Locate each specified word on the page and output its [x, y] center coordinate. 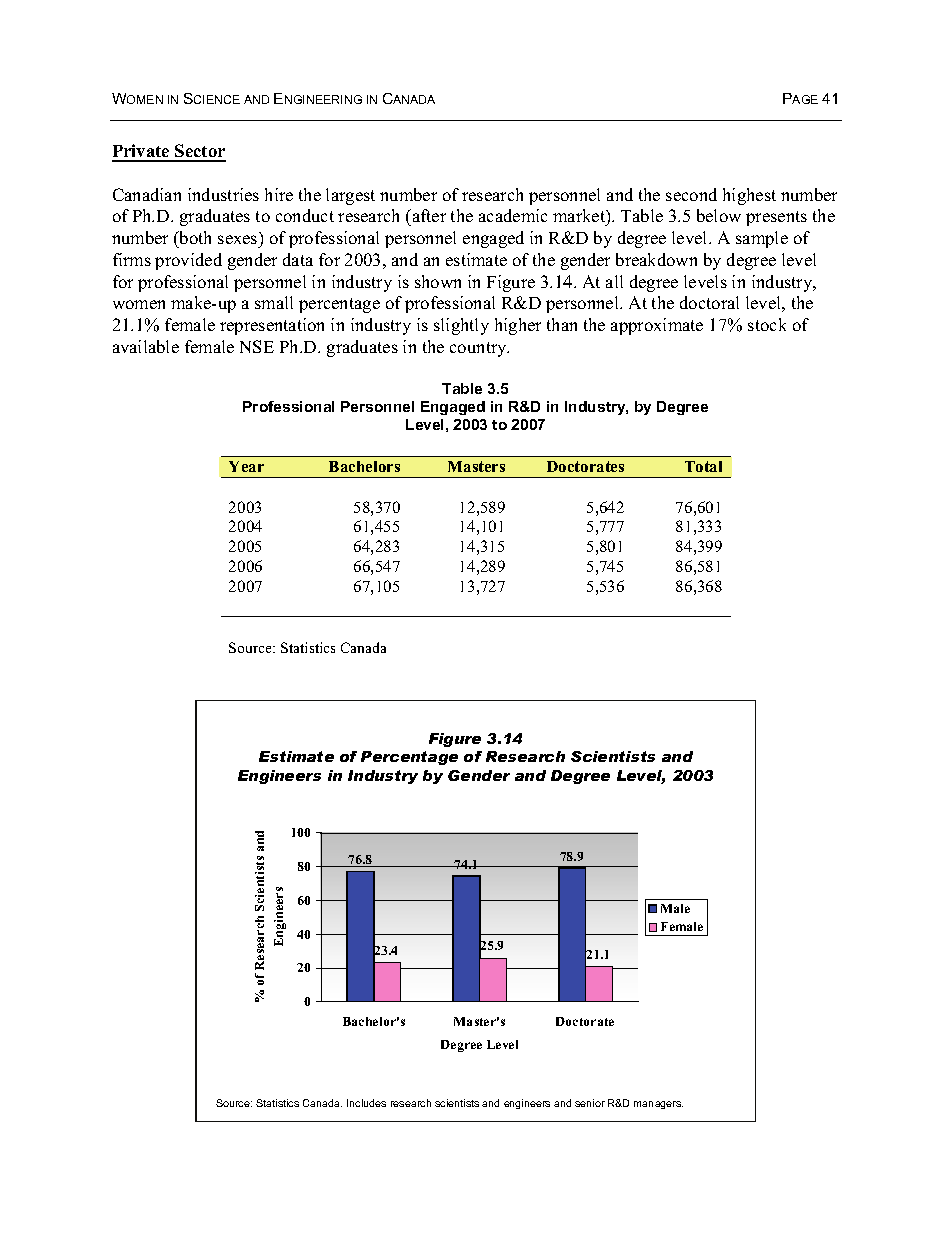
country [479, 349]
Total [703, 466]
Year [246, 466]
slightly [461, 326]
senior [590, 1103]
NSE [257, 346]
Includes [366, 1103]
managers [658, 1105]
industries [223, 194]
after [428, 217]
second [691, 194]
